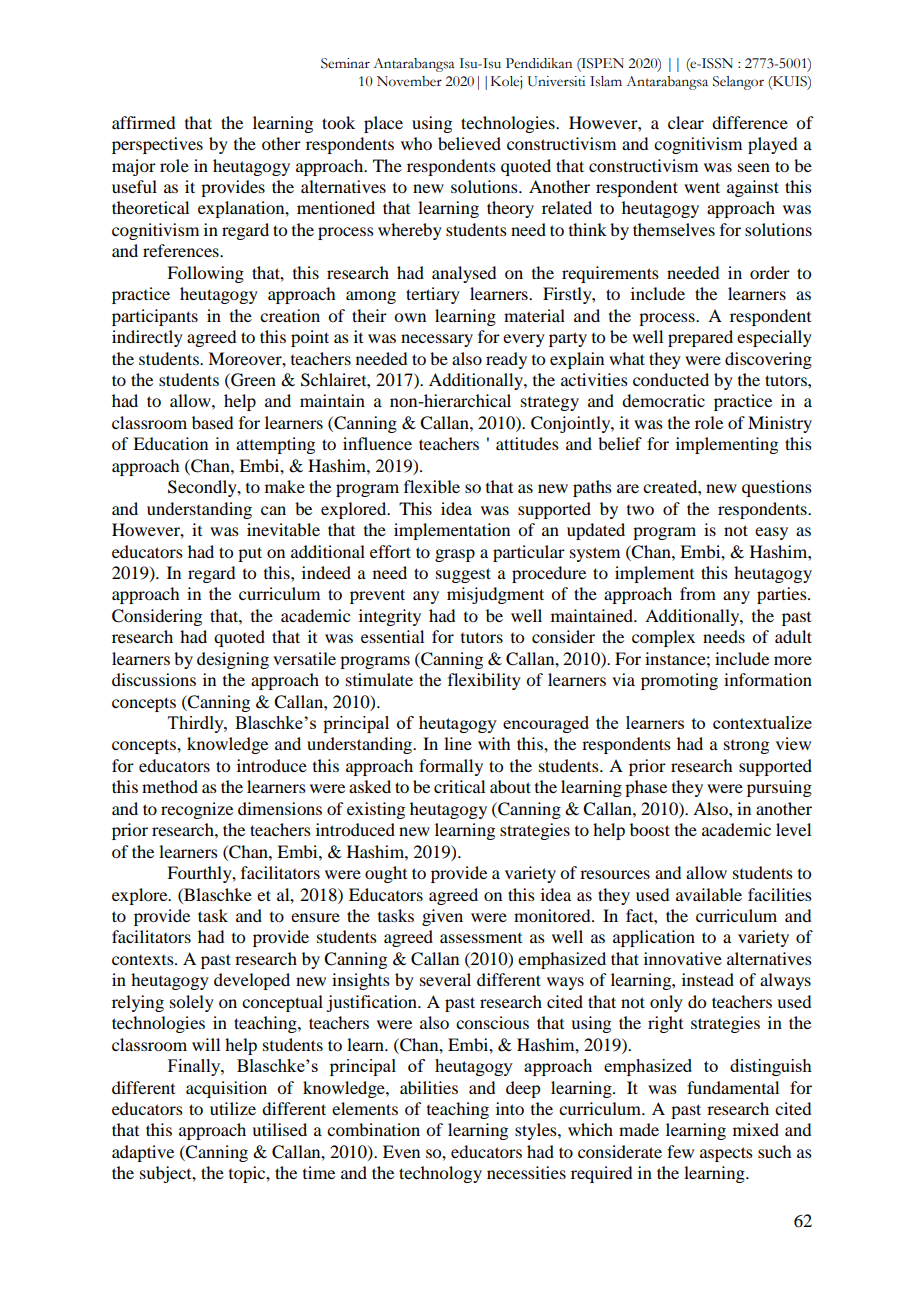 This screenshot has height=1308, width=924. What do you see at coordinates (432, 486) in the screenshot?
I see `flexible` at bounding box center [432, 486].
